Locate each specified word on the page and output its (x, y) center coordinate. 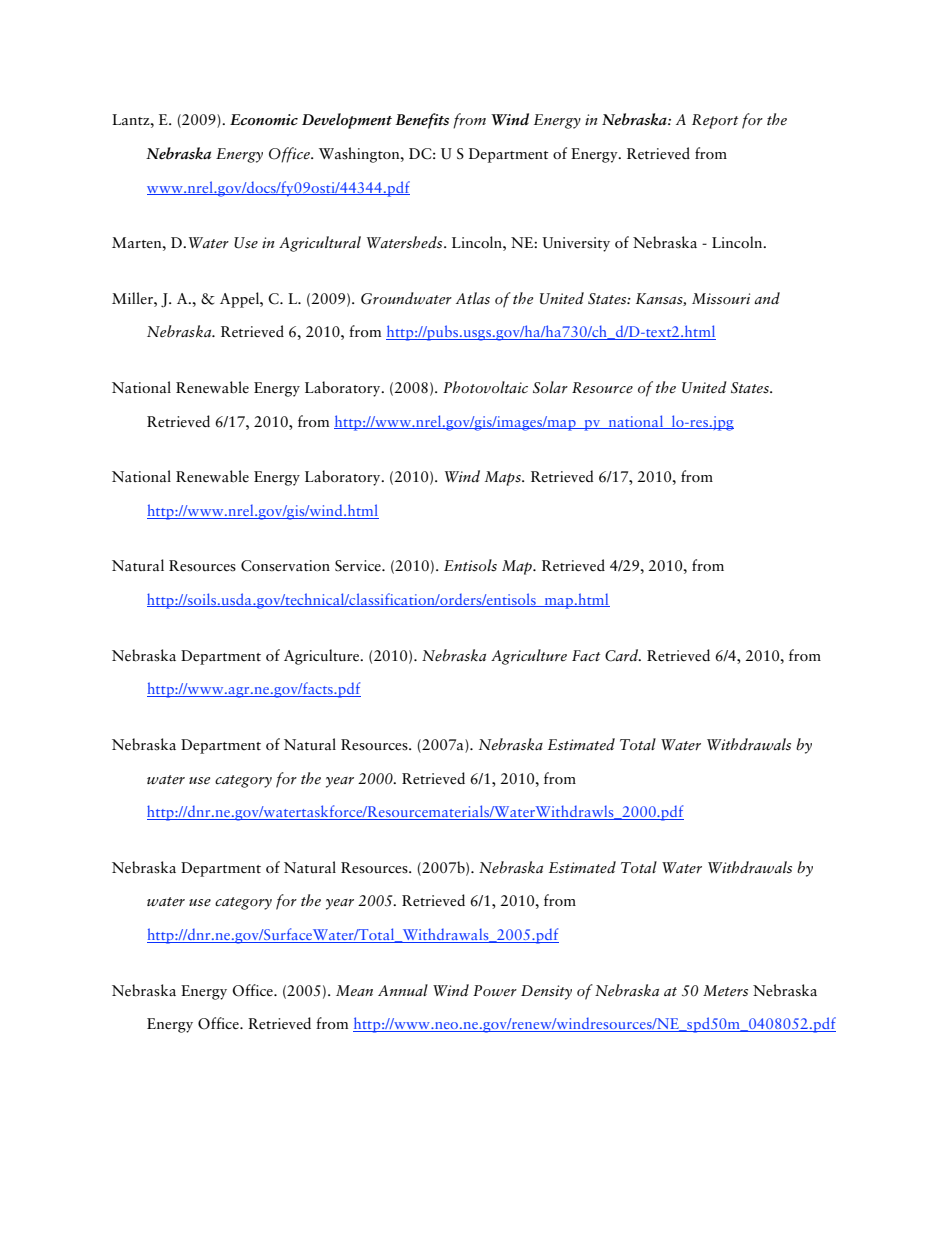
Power (495, 990)
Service (359, 566)
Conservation (285, 566)
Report (715, 121)
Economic (264, 120)
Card (623, 655)
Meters (725, 990)
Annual (403, 990)
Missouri (721, 298)
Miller (133, 298)
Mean (354, 990)
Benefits (422, 121)
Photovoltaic (485, 387)
